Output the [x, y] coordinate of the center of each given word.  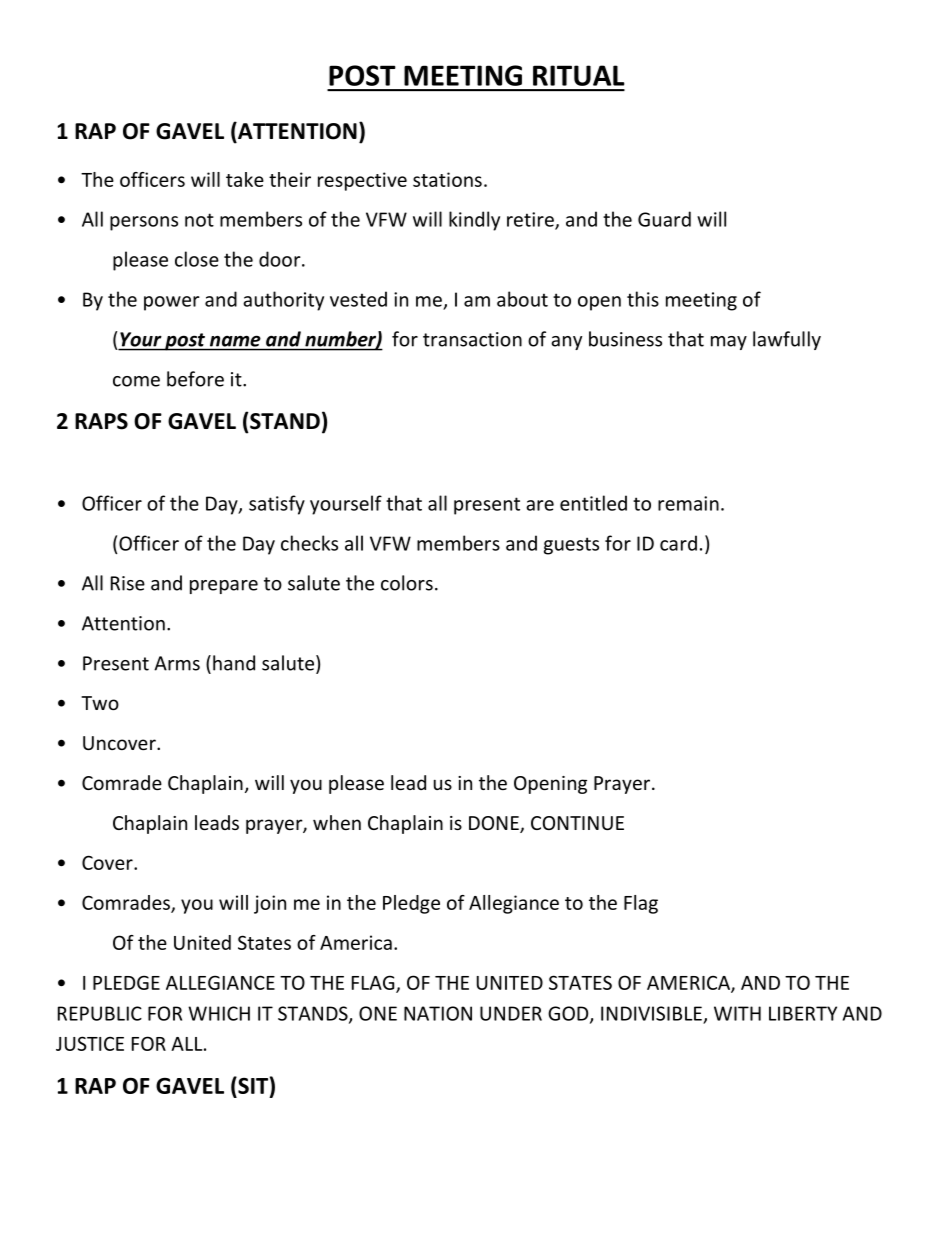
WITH [737, 1013]
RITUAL [579, 75]
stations [447, 179]
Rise [128, 583]
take [245, 179]
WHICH [219, 1013]
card [678, 543]
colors [407, 583]
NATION [438, 1013]
